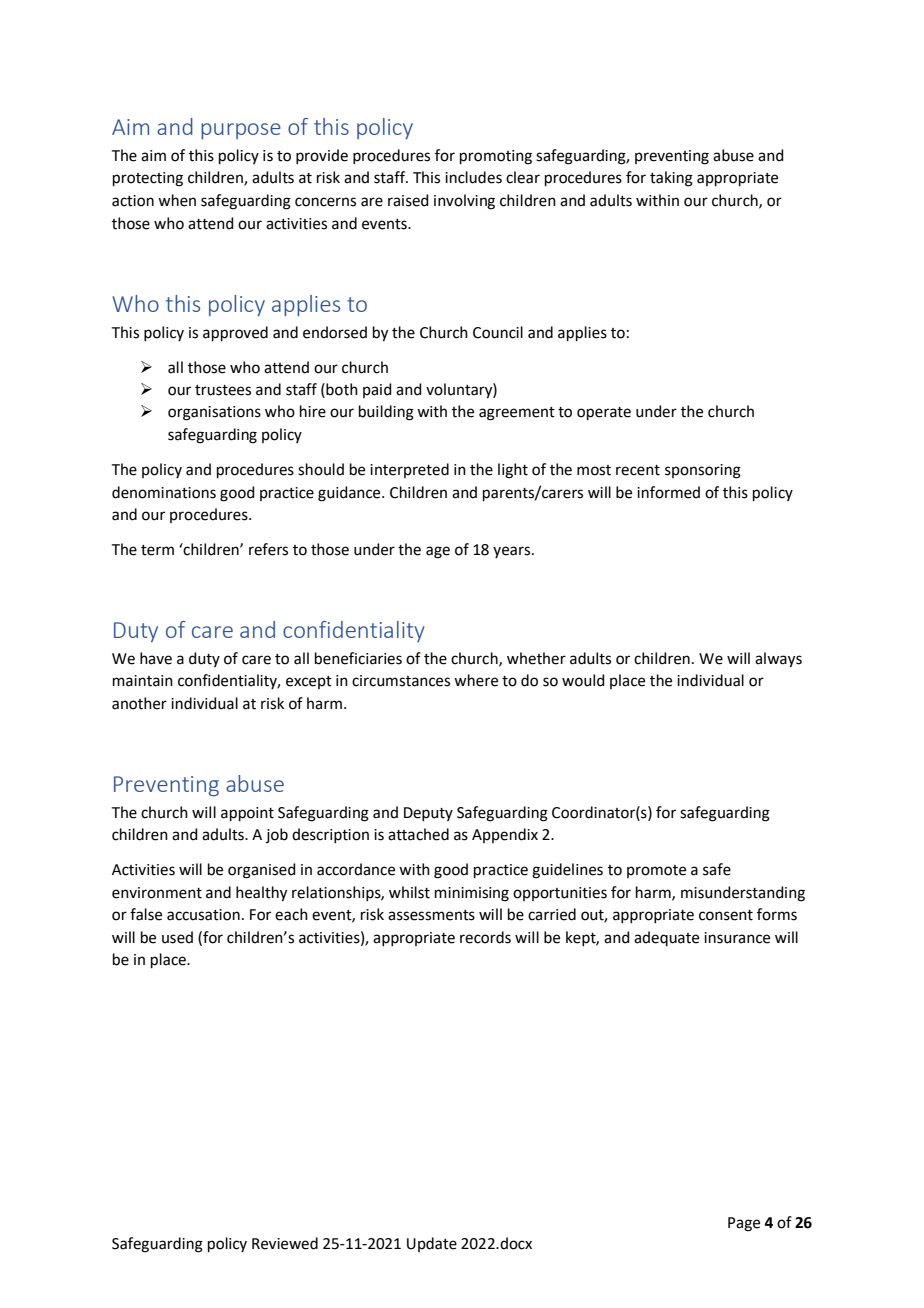 The image size is (924, 1308). I want to click on purpose, so click(241, 131).
